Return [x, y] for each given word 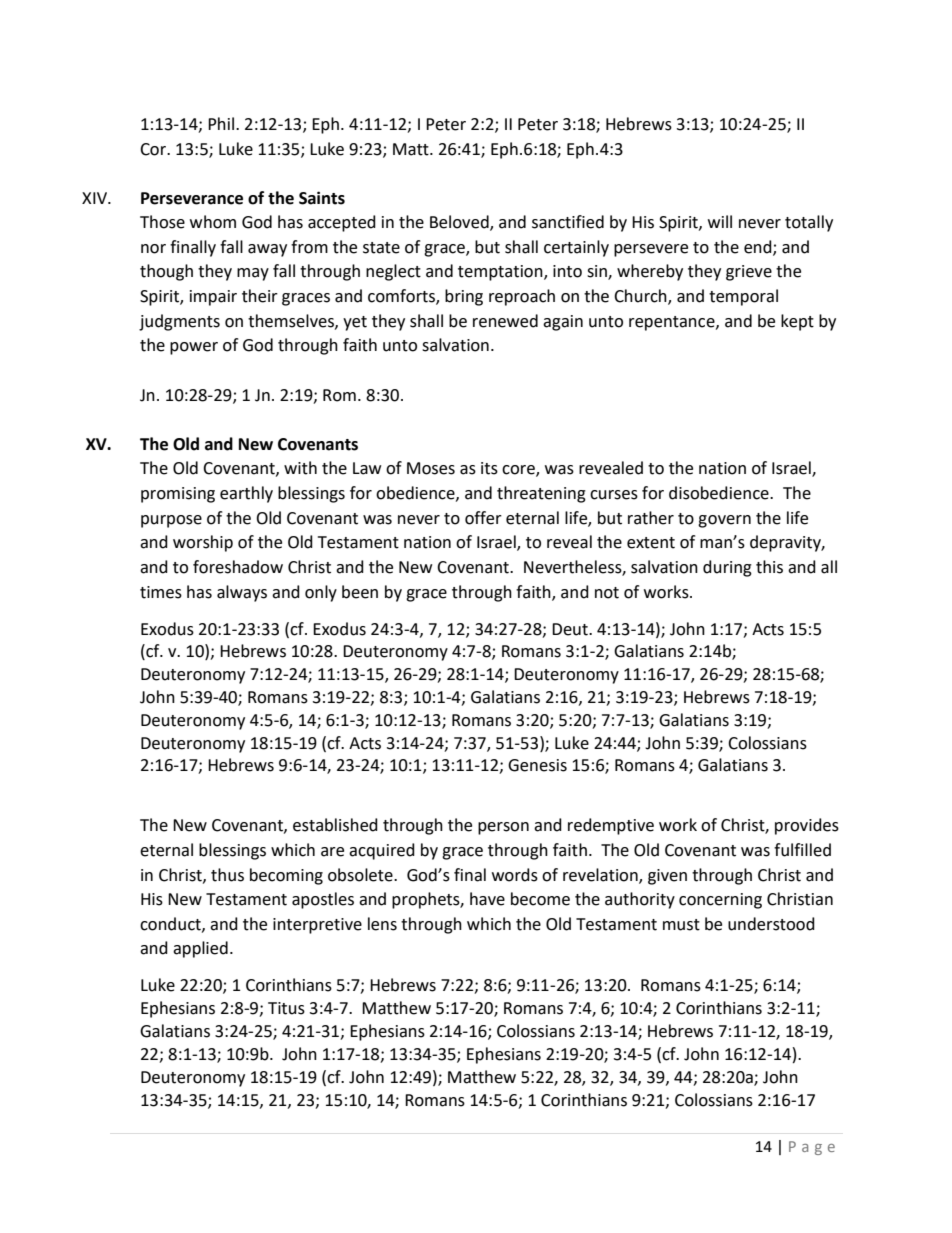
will [720, 221]
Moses [431, 468]
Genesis [537, 765]
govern [724, 521]
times [161, 592]
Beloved [460, 223]
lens [382, 924]
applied [200, 949]
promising [178, 495]
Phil [221, 123]
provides [807, 826]
